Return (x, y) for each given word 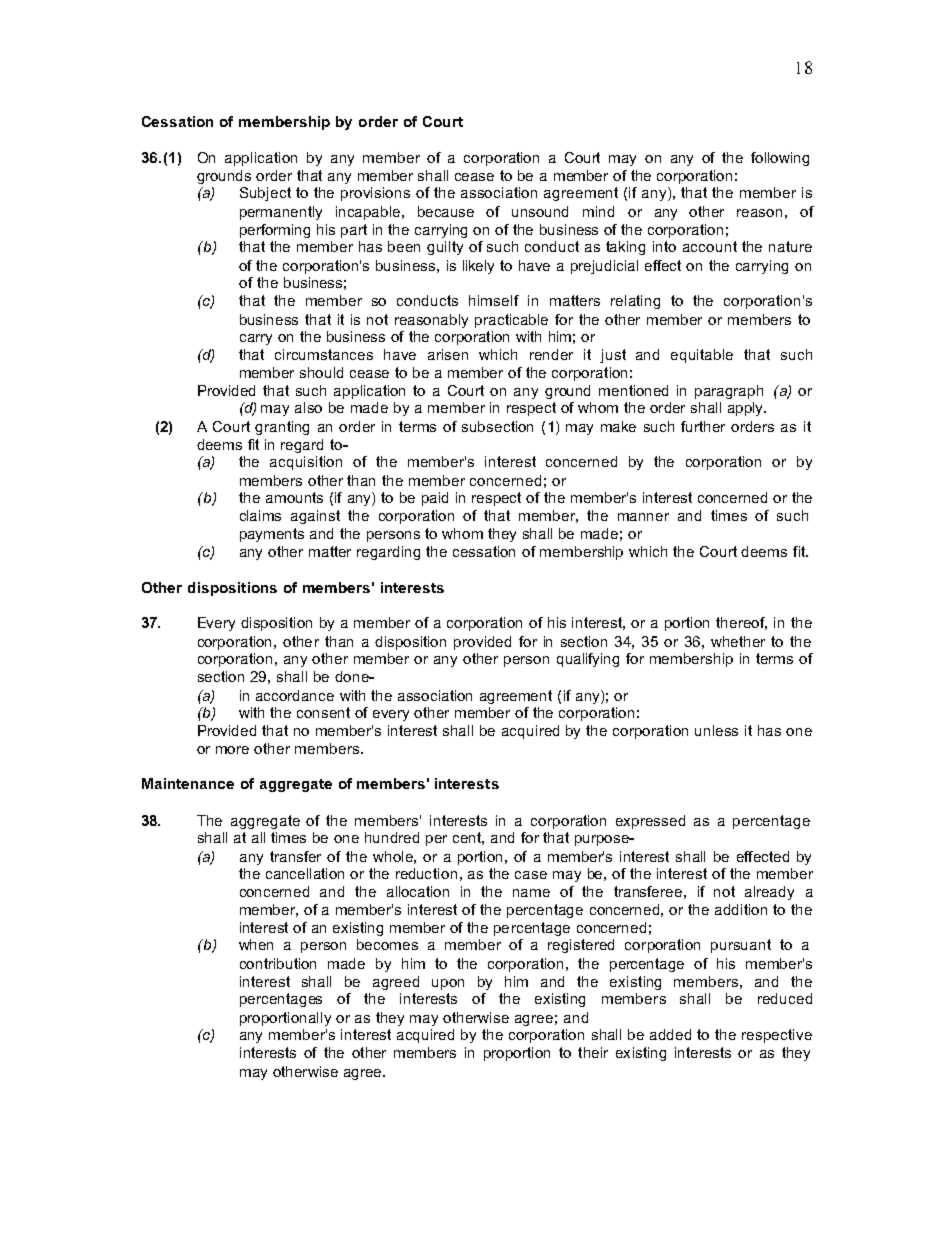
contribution (278, 963)
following (780, 159)
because (446, 211)
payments (272, 535)
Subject (265, 194)
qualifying (588, 660)
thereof (741, 623)
